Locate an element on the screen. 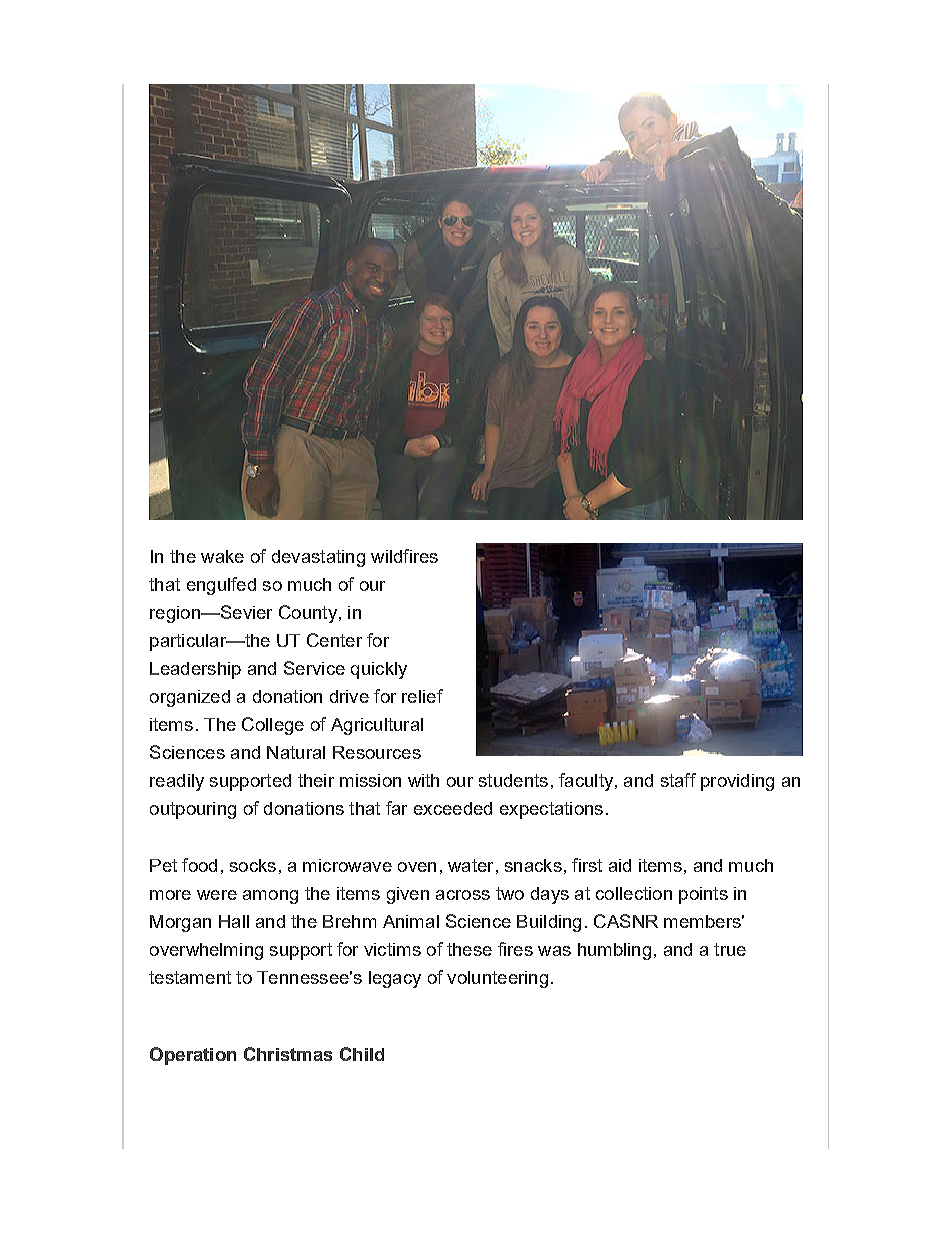  Operation is located at coordinates (193, 1056).
